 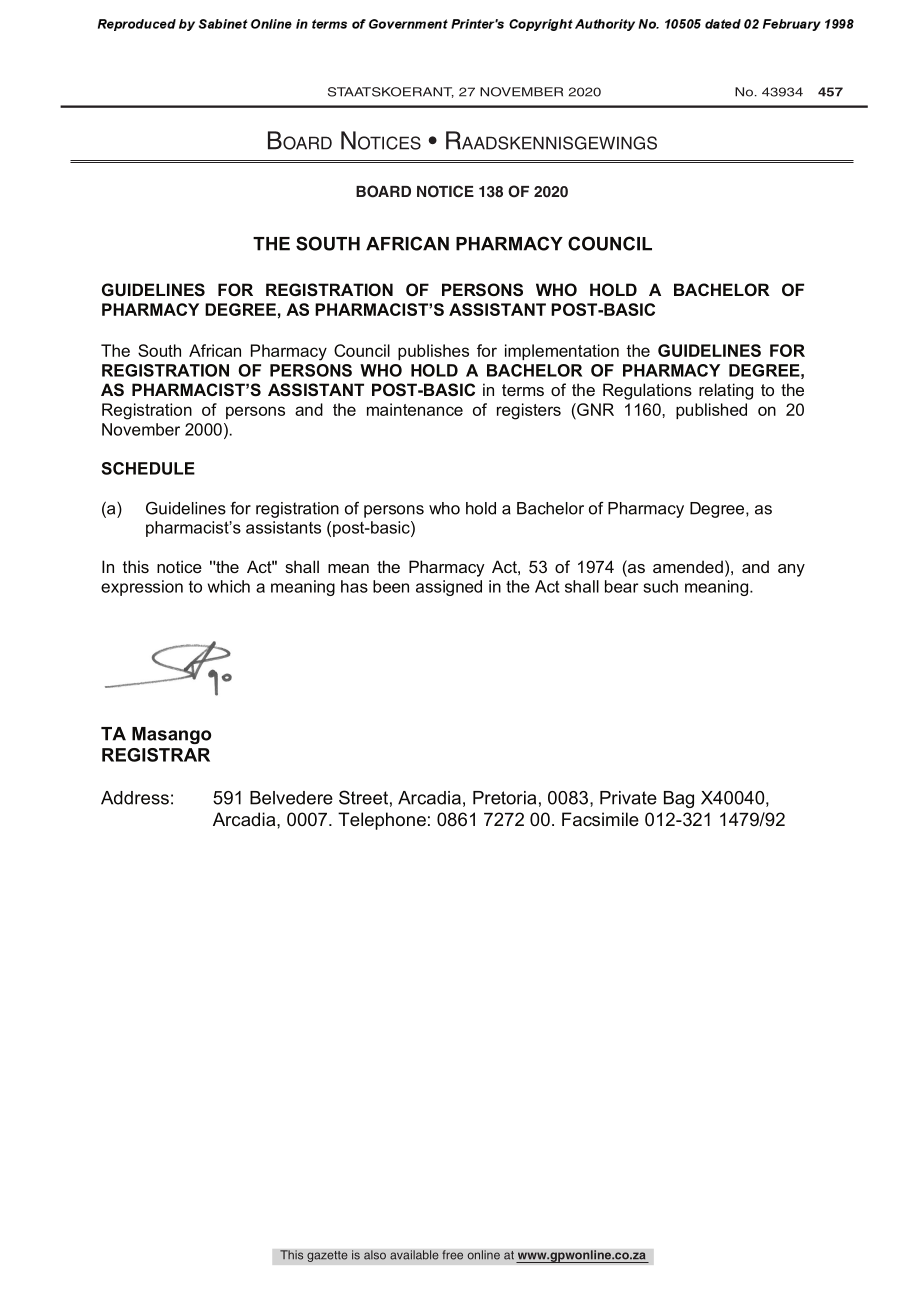 I want to click on publishes, so click(x=433, y=352).
